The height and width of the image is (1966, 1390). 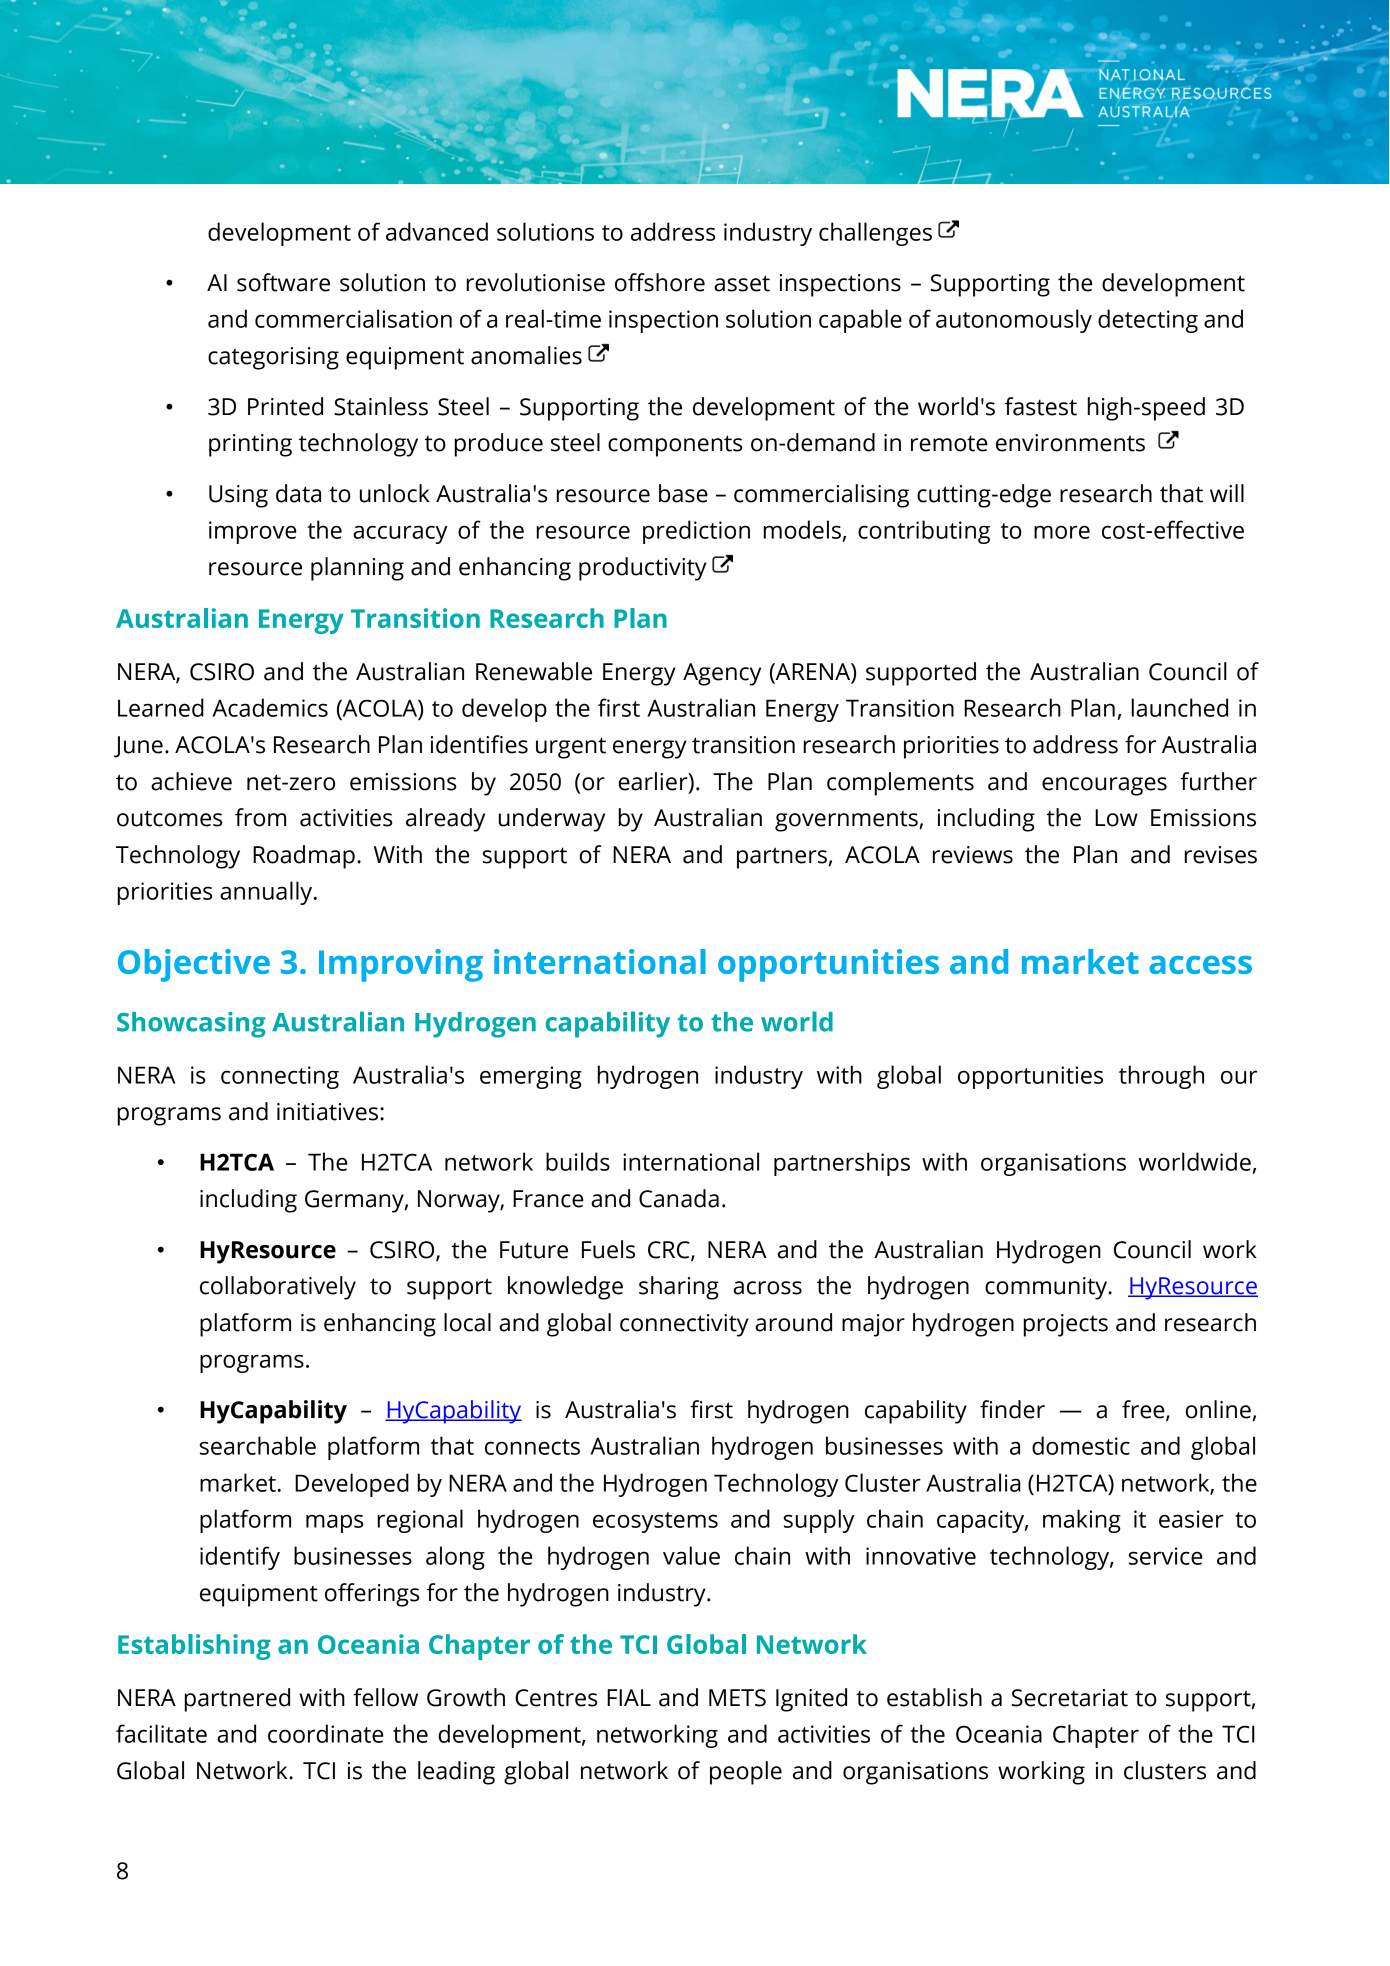 I want to click on detecting, so click(x=1148, y=321).
